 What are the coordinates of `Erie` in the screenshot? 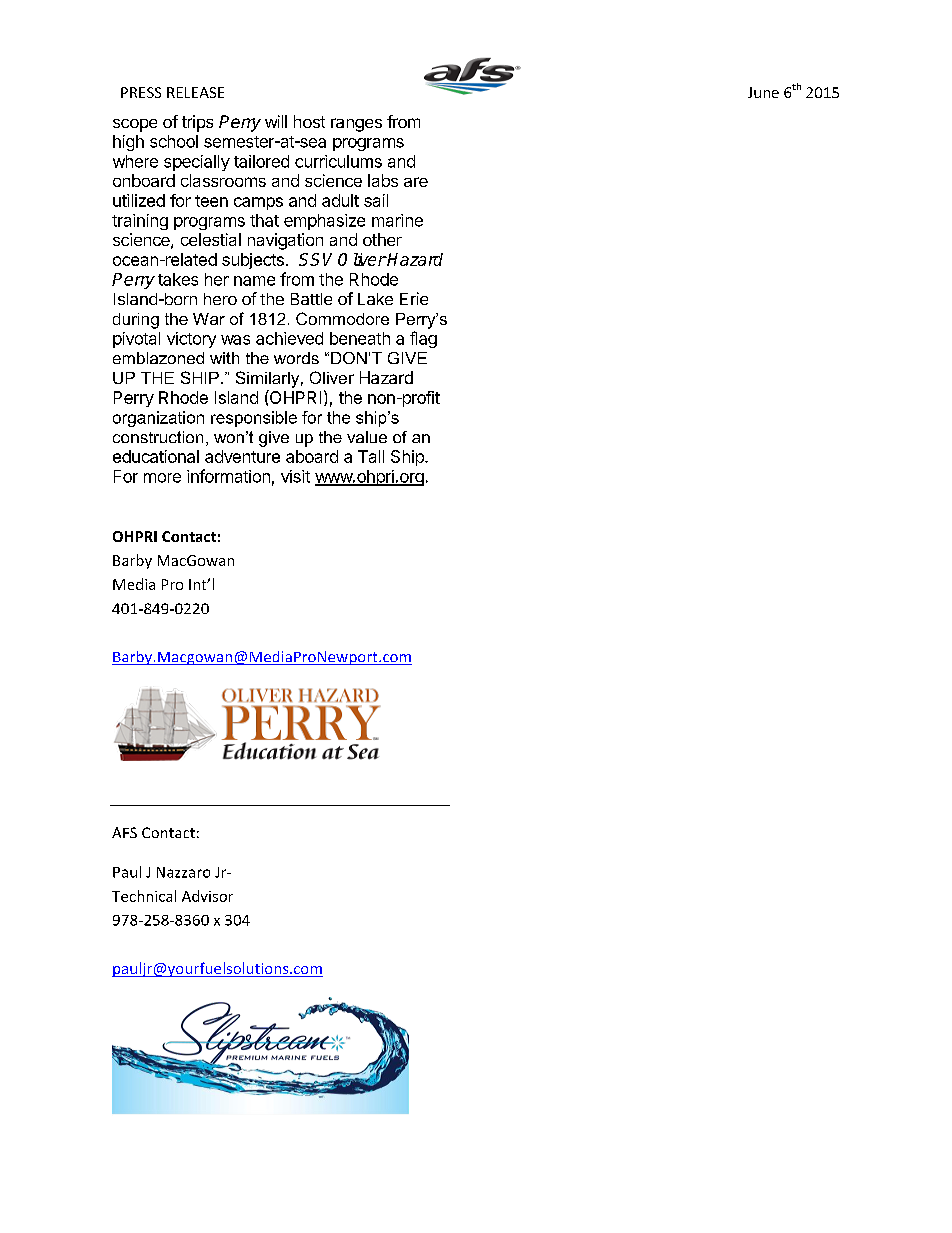 It's located at (414, 298).
